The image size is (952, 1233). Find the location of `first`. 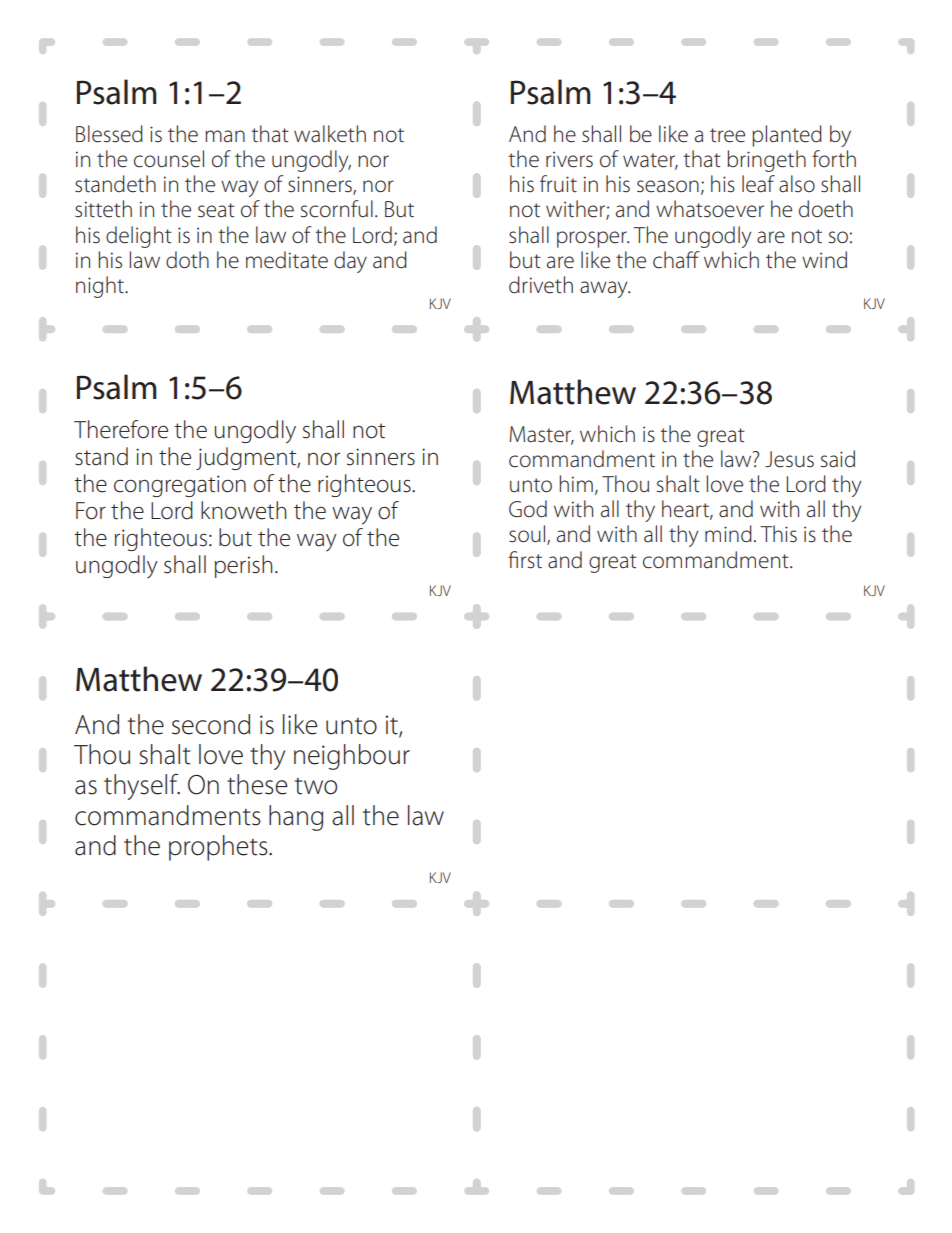

first is located at coordinates (525, 560).
